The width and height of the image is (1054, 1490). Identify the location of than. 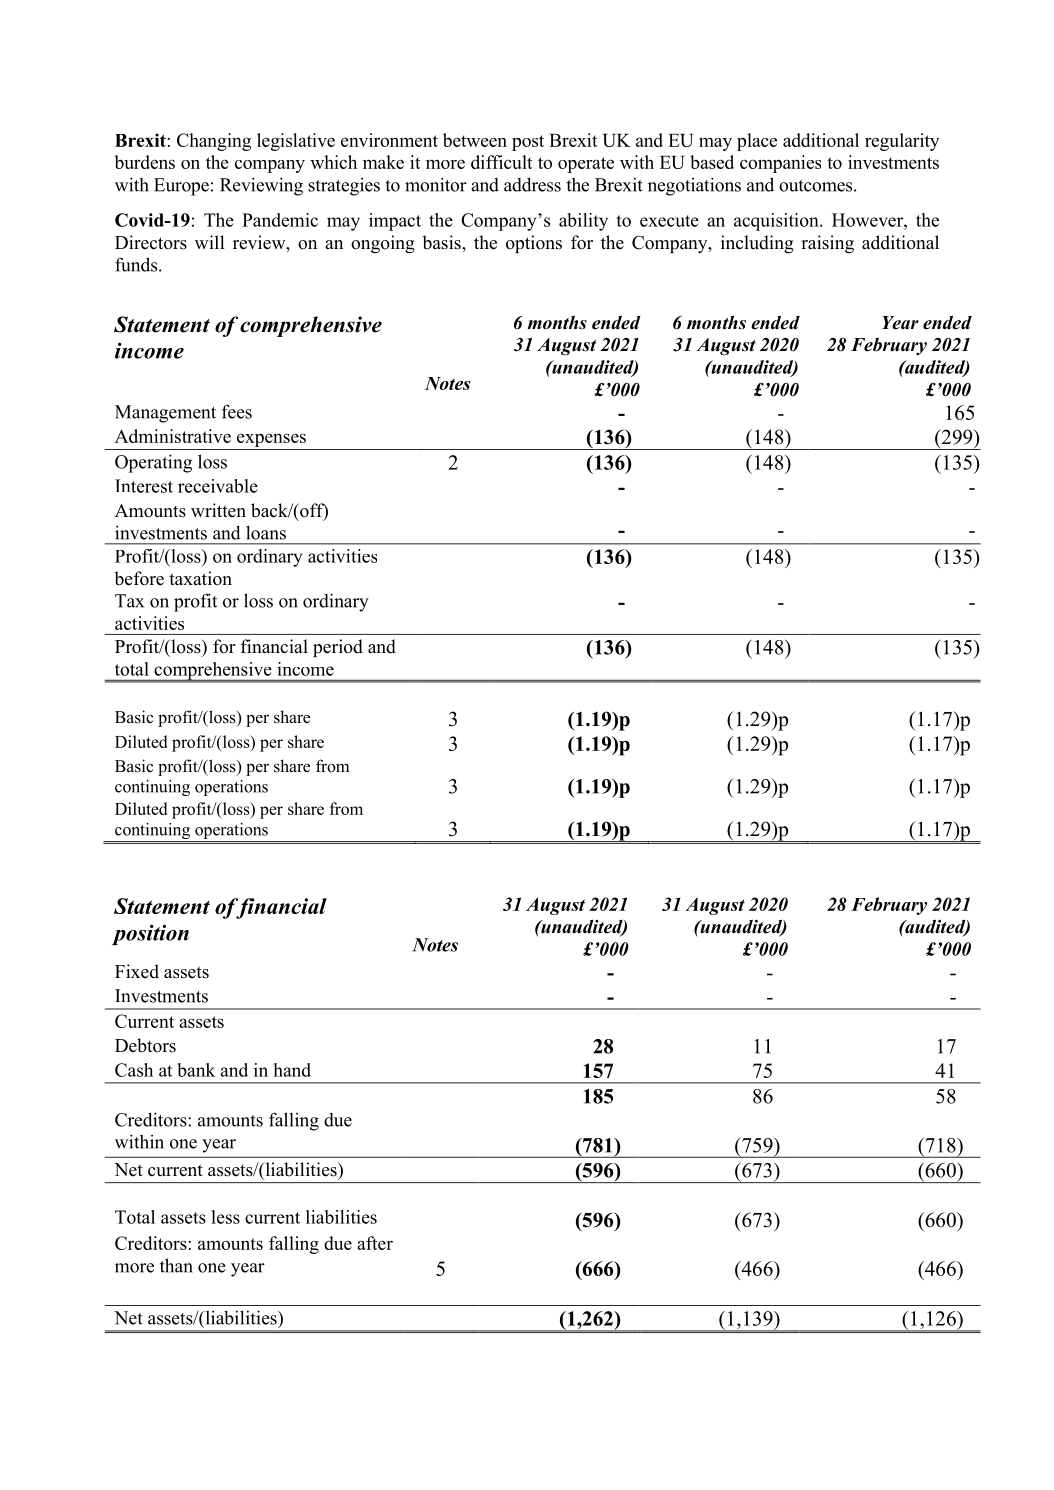
(176, 1265).
